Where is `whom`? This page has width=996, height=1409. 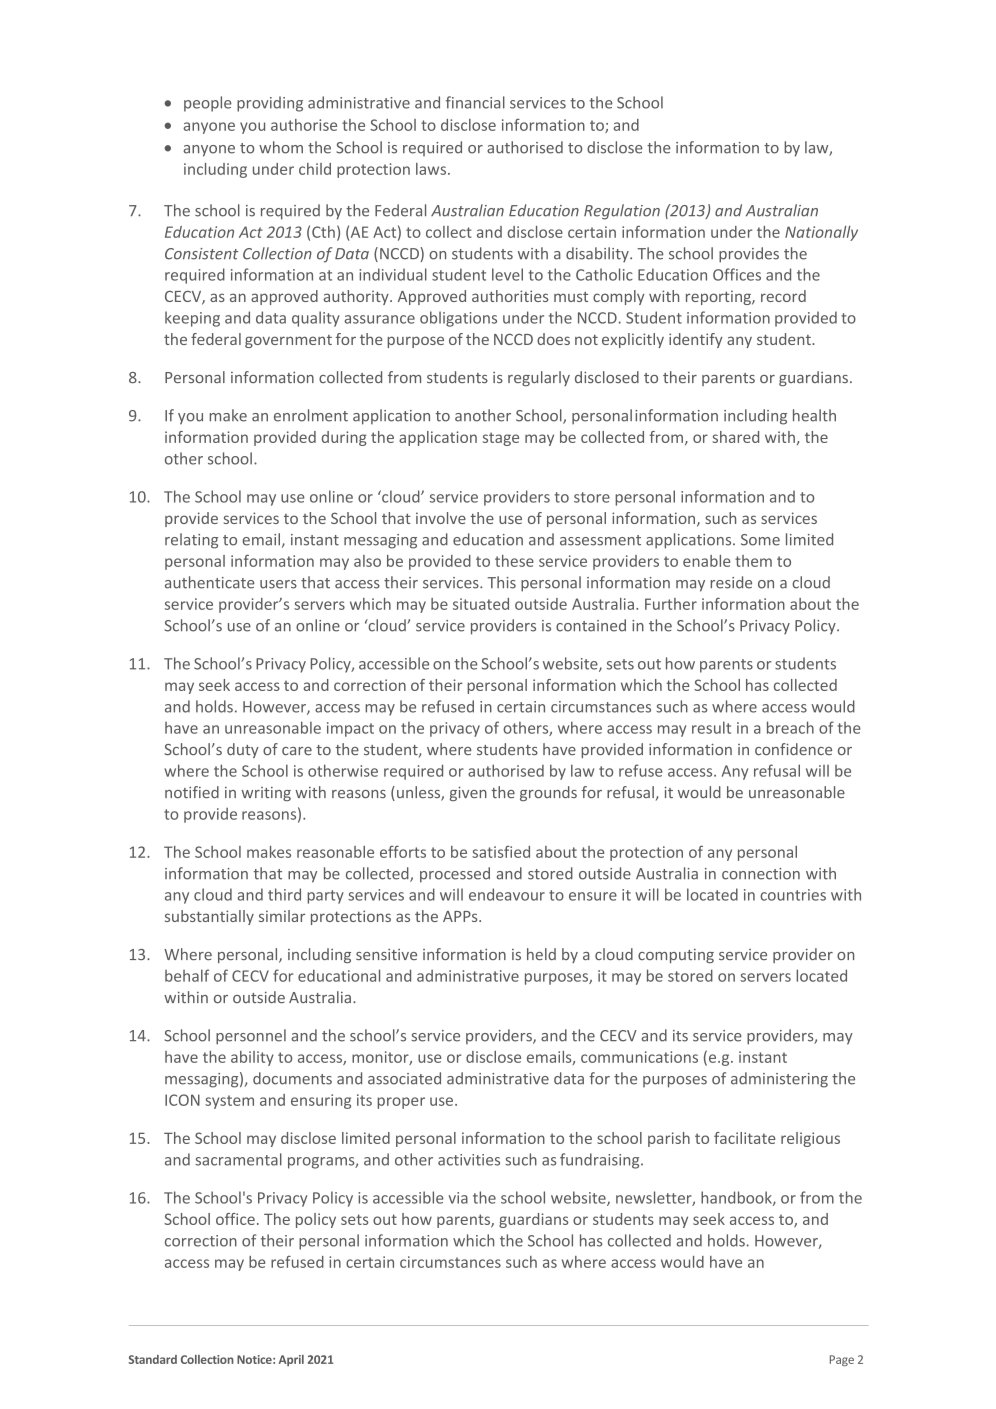 whom is located at coordinates (281, 147).
